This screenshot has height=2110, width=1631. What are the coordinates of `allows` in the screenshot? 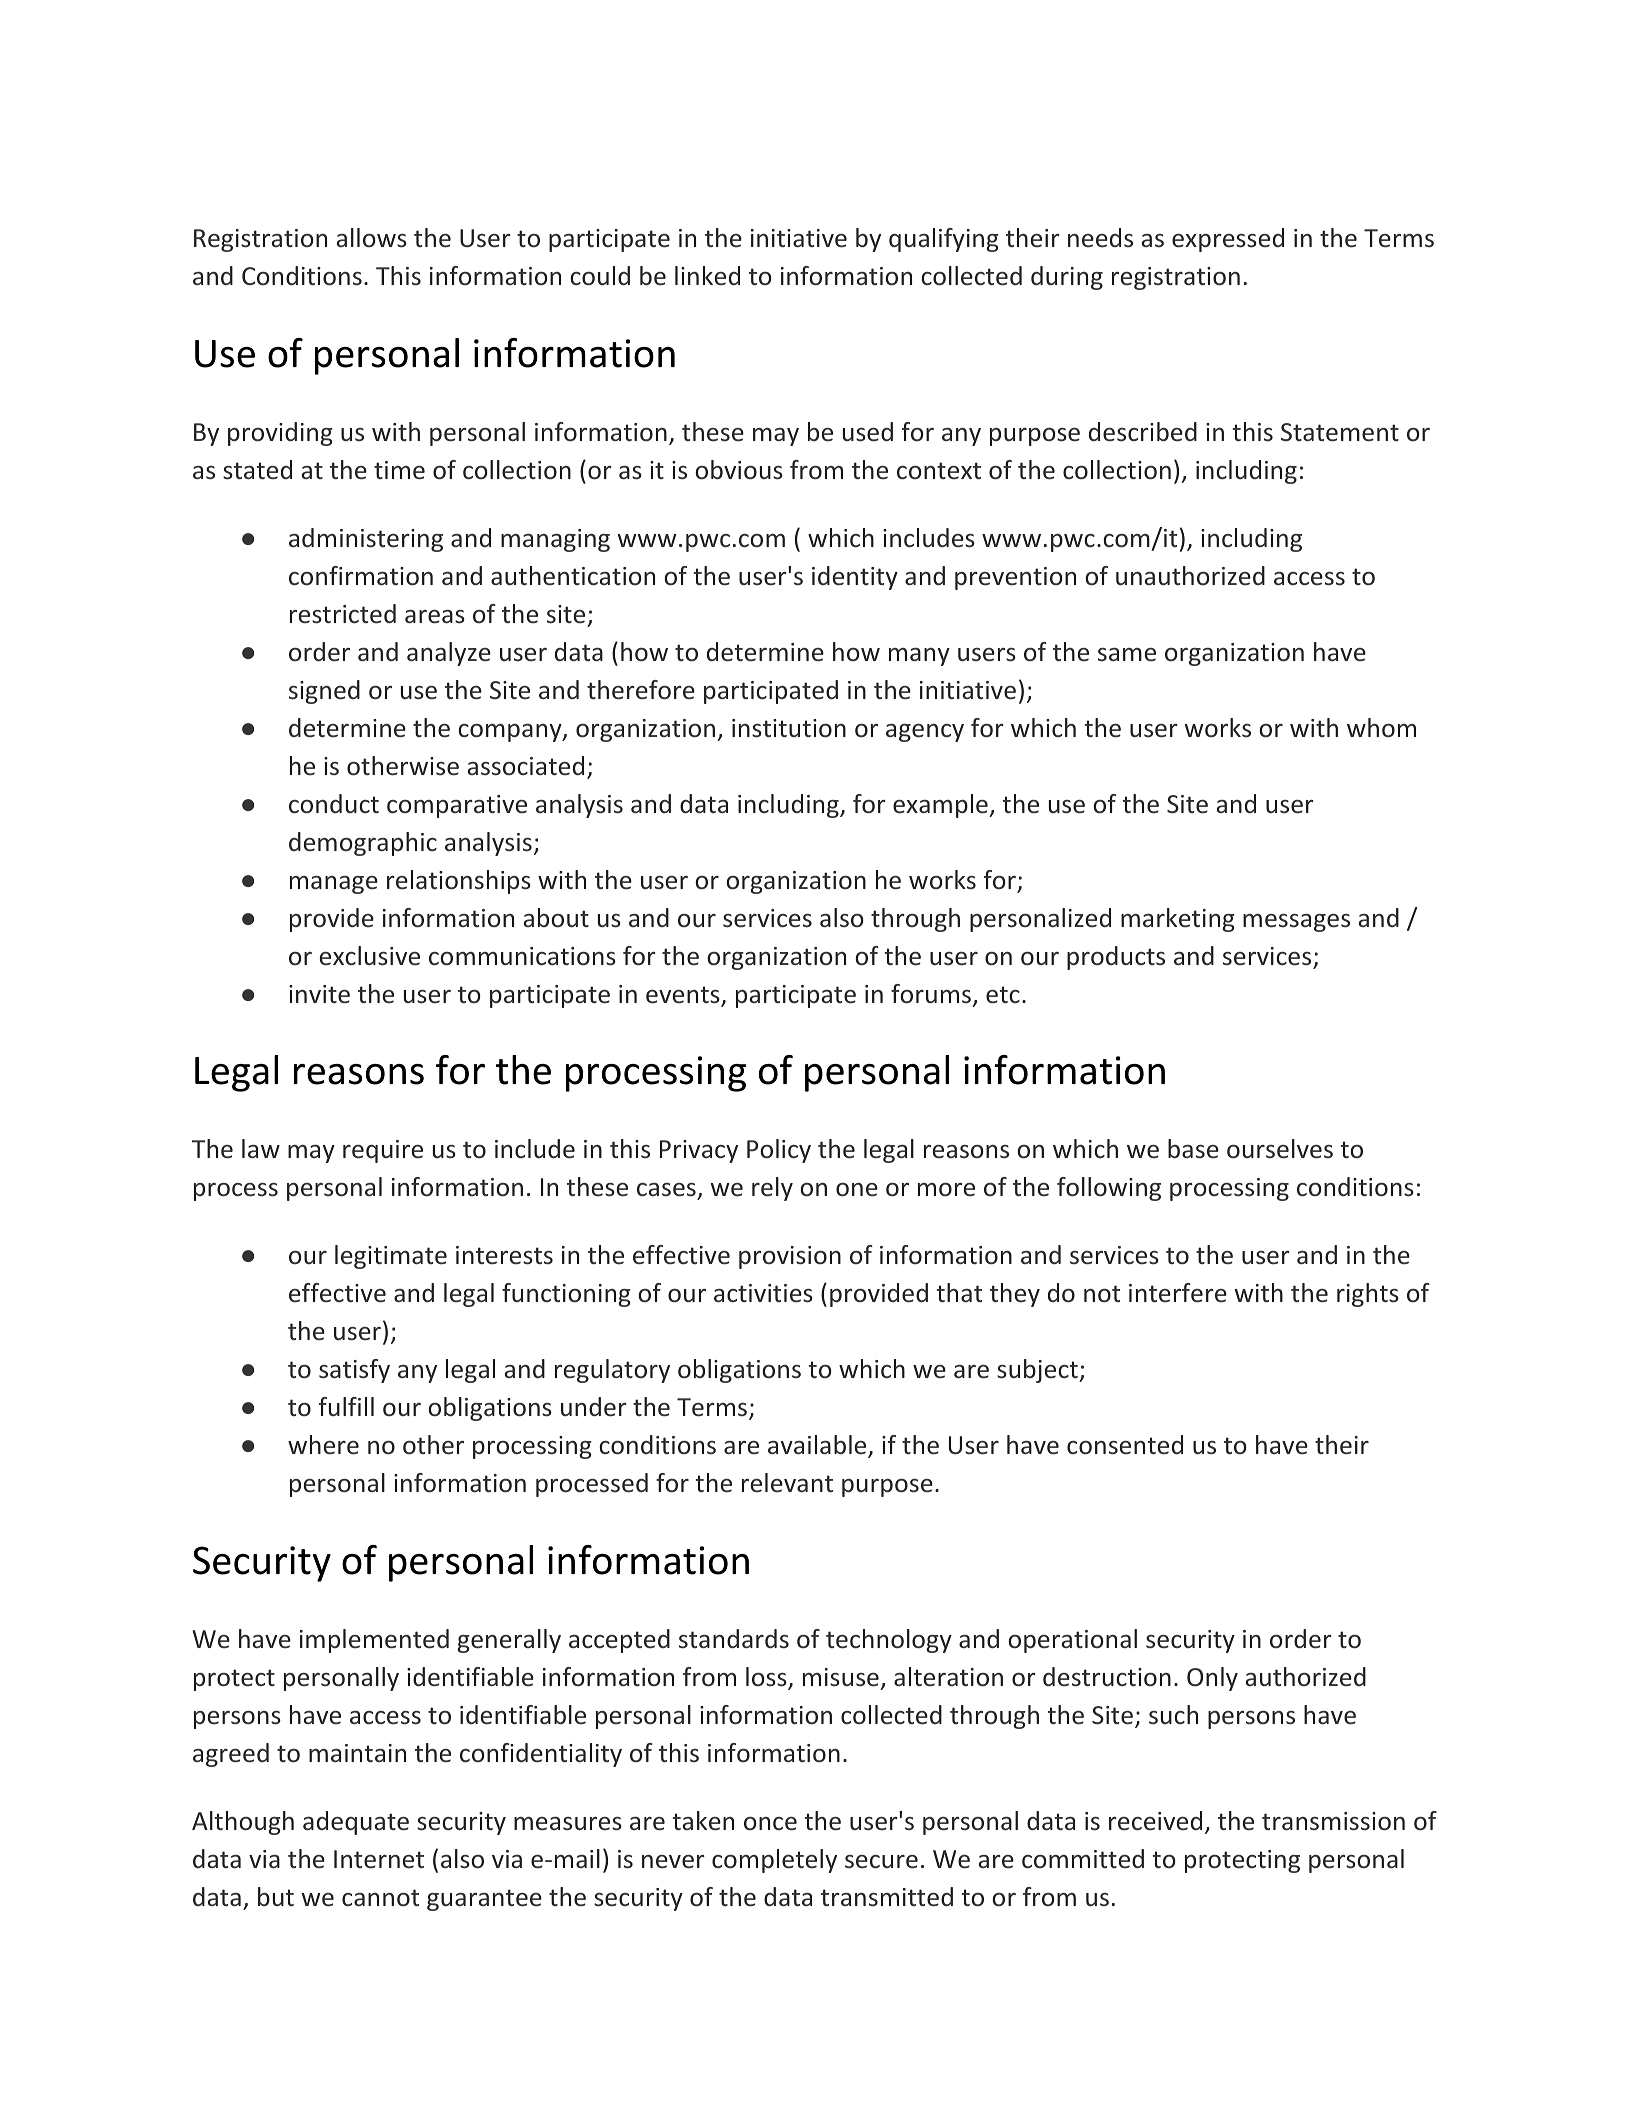 It's located at (372, 238).
